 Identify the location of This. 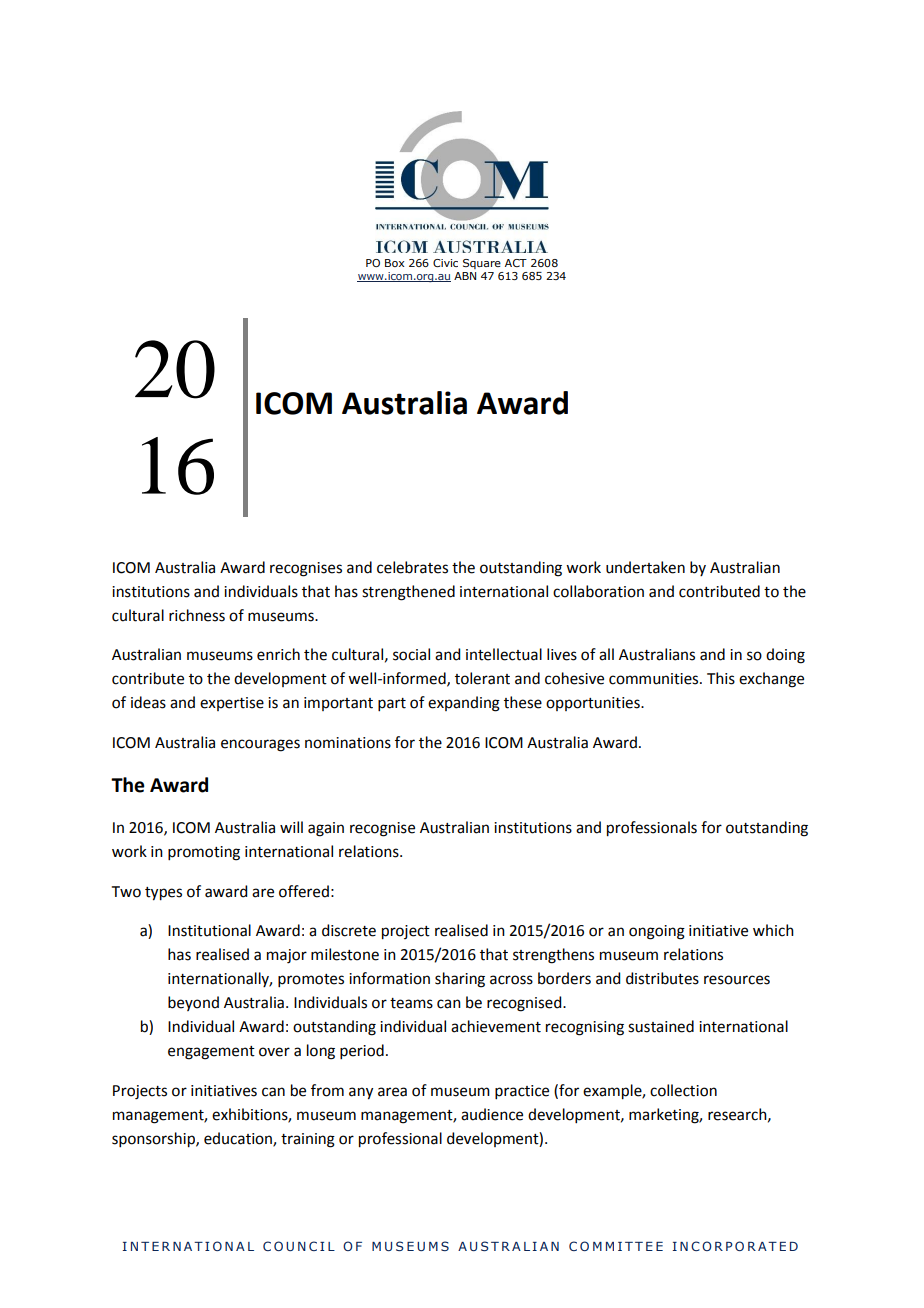
(721, 678).
